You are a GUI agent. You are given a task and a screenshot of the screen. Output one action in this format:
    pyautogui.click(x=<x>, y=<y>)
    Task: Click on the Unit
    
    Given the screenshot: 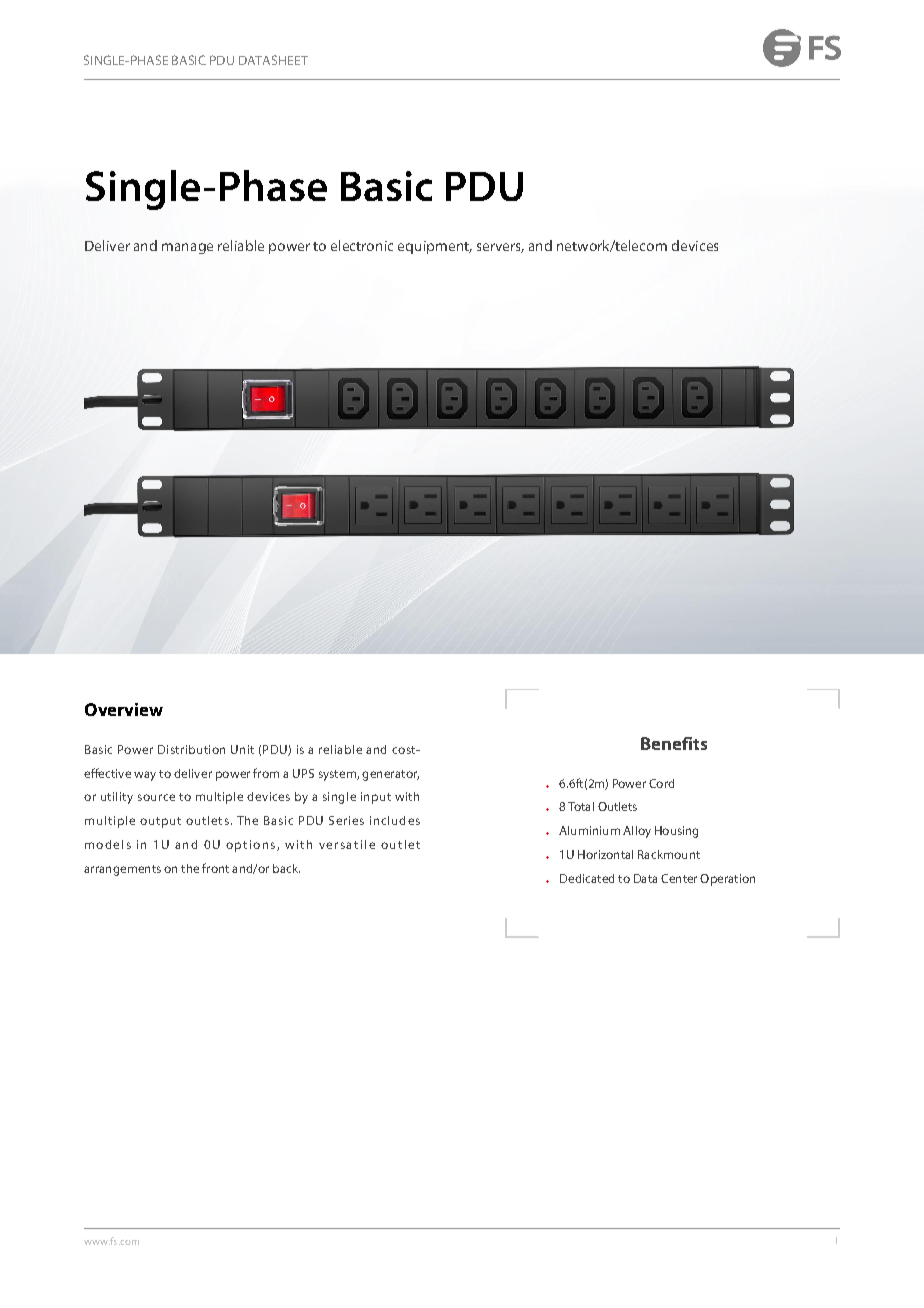 What is the action you would take?
    pyautogui.click(x=242, y=749)
